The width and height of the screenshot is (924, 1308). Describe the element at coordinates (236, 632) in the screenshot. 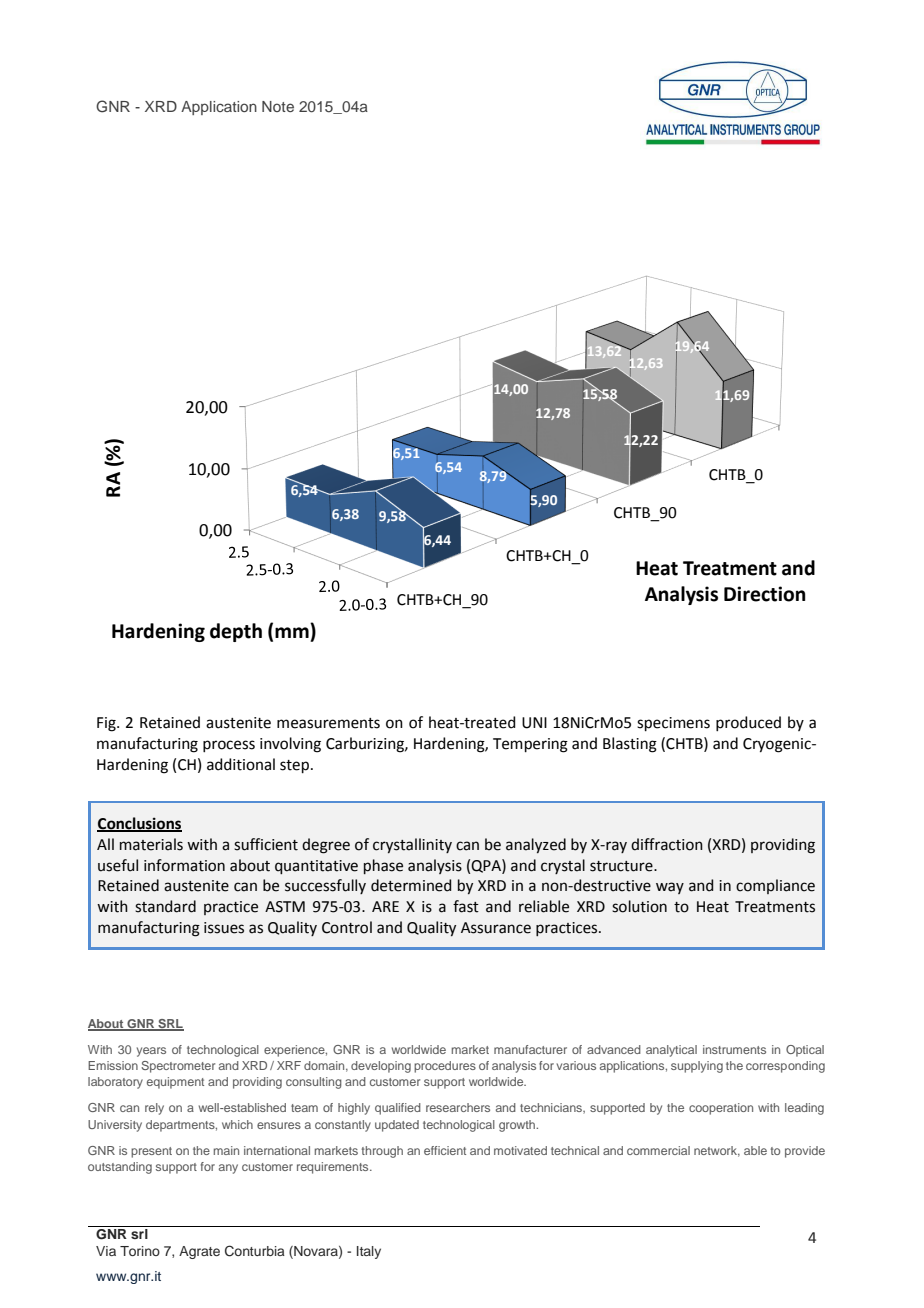

I see `depth` at that location.
